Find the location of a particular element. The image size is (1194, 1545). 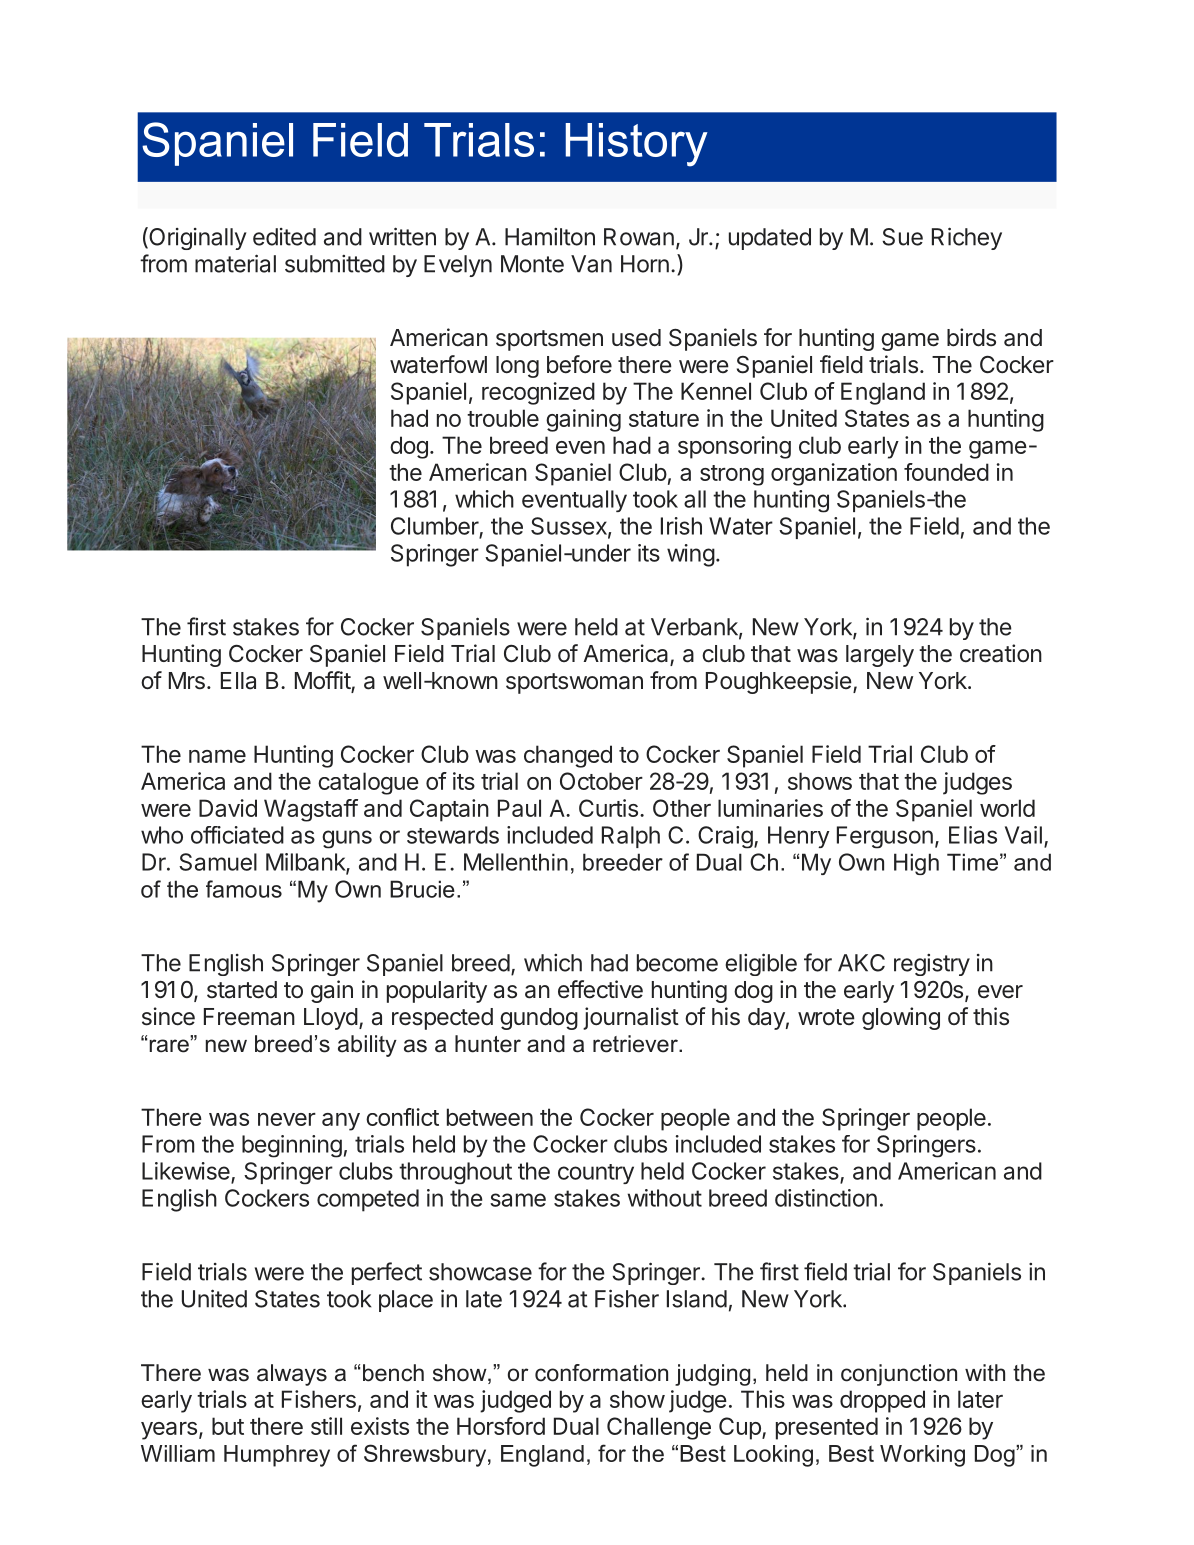

Freeman is located at coordinates (249, 1017).
